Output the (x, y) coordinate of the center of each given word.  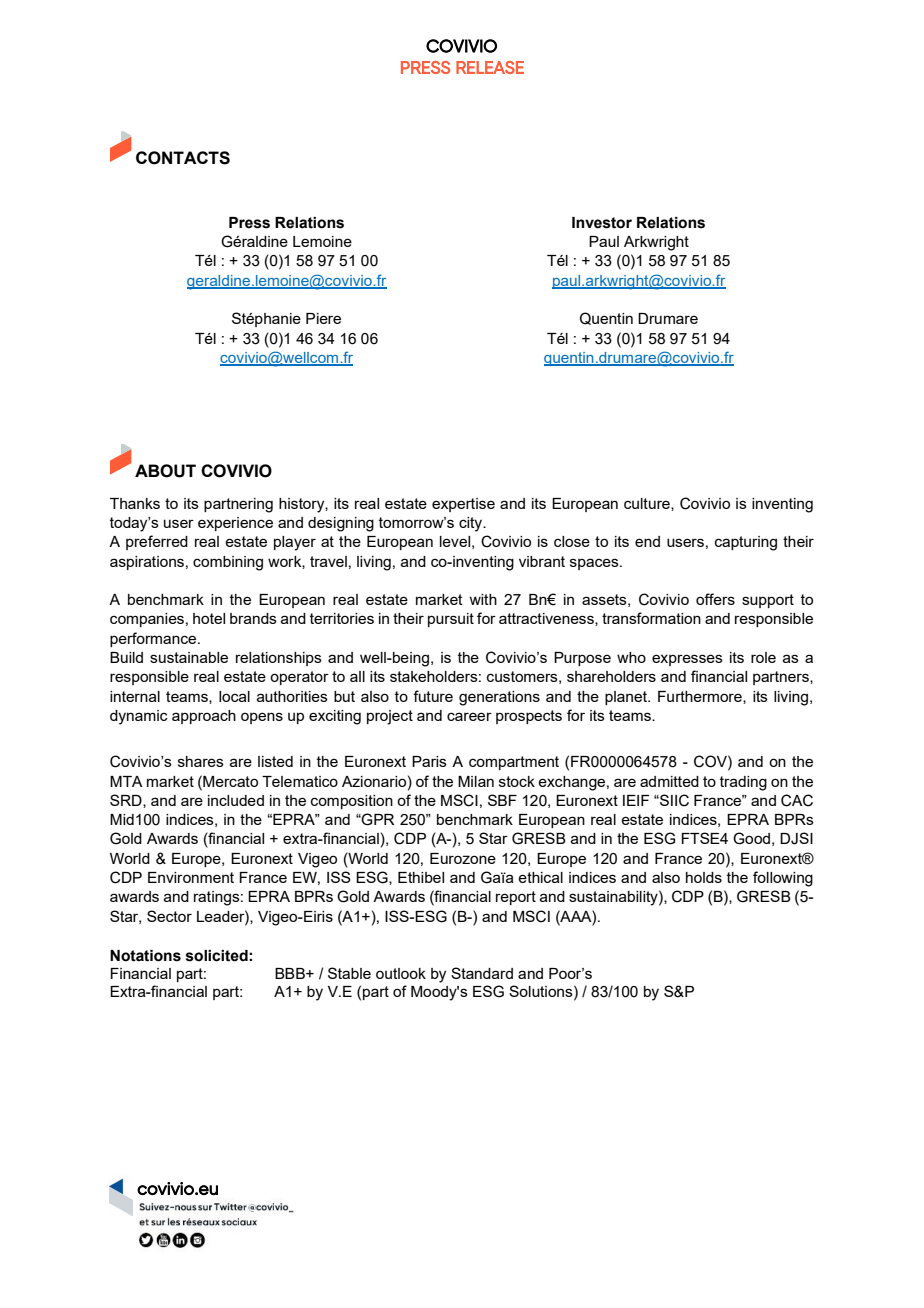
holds (704, 877)
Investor (602, 223)
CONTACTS (183, 158)
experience (235, 524)
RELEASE (490, 67)
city (472, 524)
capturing (746, 543)
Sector (169, 916)
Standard (482, 973)
